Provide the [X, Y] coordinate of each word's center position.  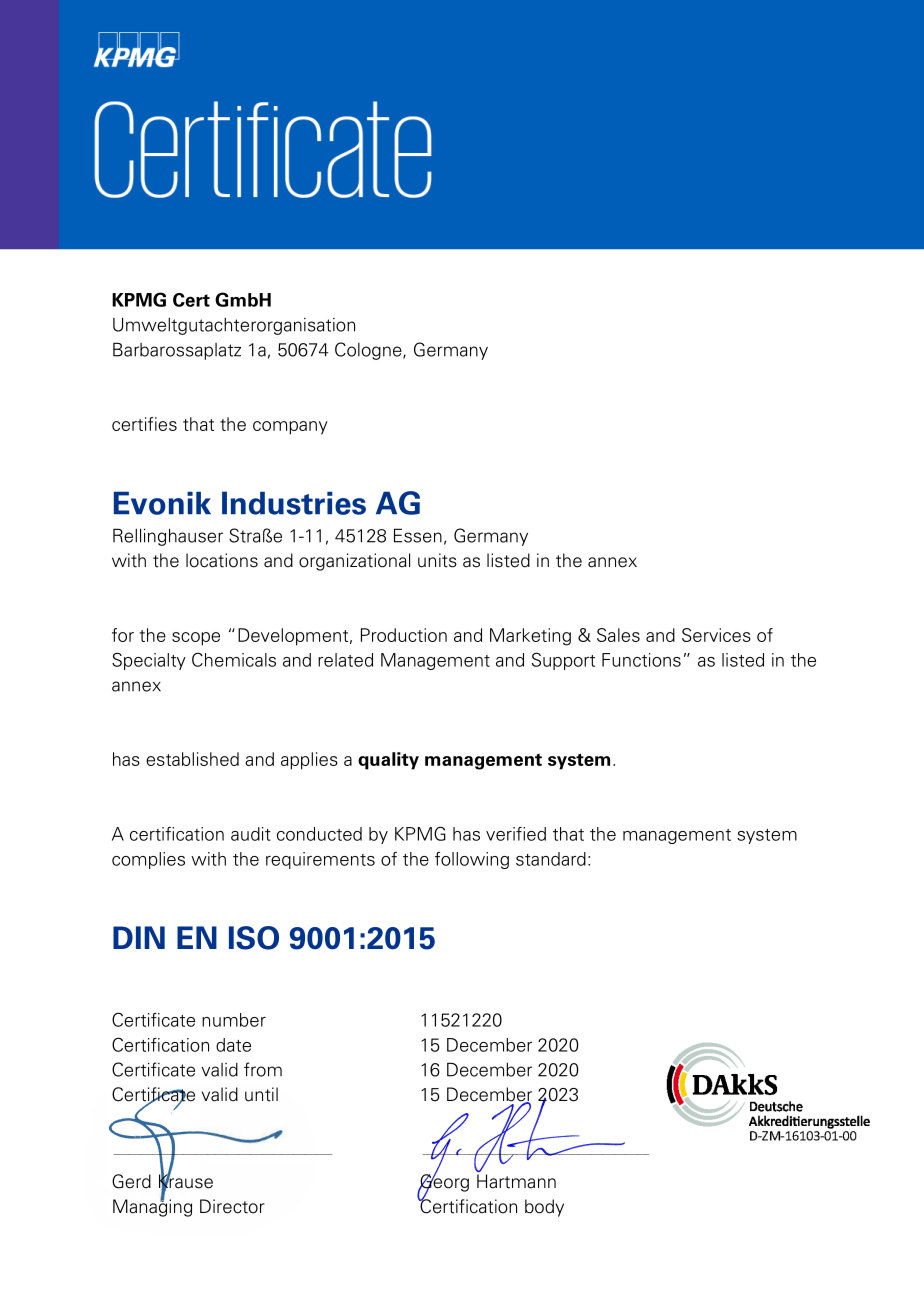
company [290, 428]
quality [388, 761]
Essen [418, 535]
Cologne [369, 351]
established [192, 759]
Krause [186, 1181]
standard [551, 859]
